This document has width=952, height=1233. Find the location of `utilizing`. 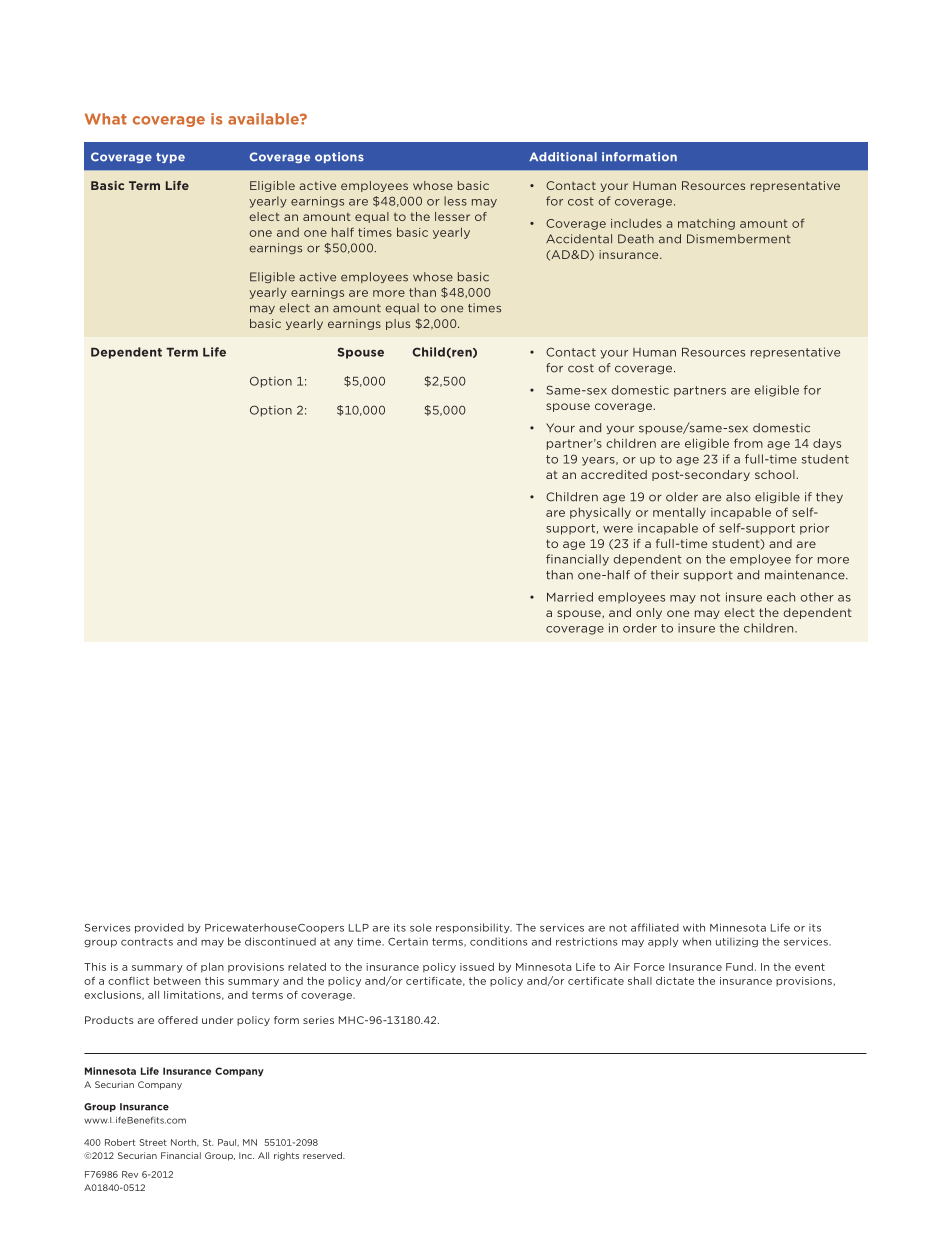

utilizing is located at coordinates (737, 942).
